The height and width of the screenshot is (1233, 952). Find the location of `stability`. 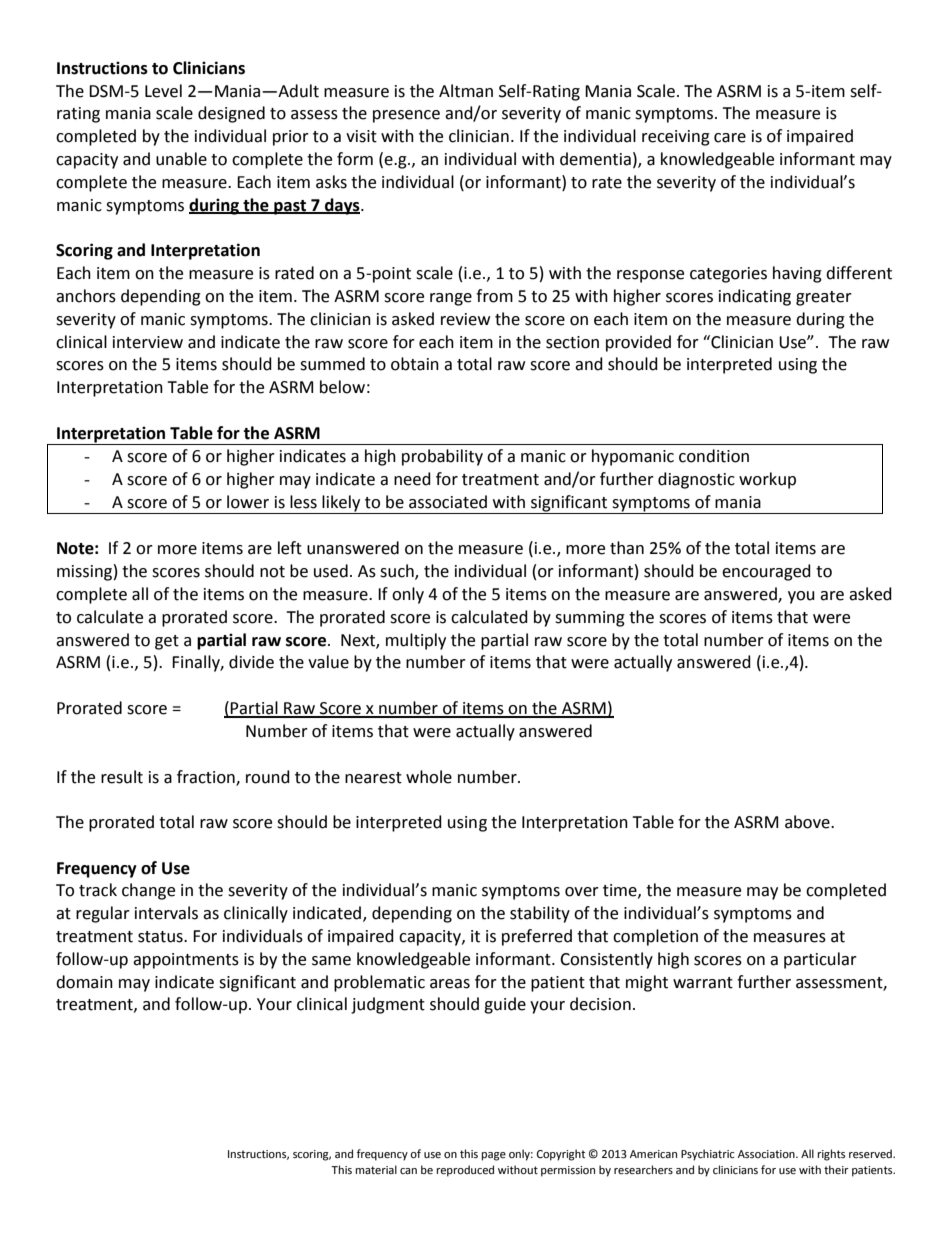

stability is located at coordinates (540, 914).
